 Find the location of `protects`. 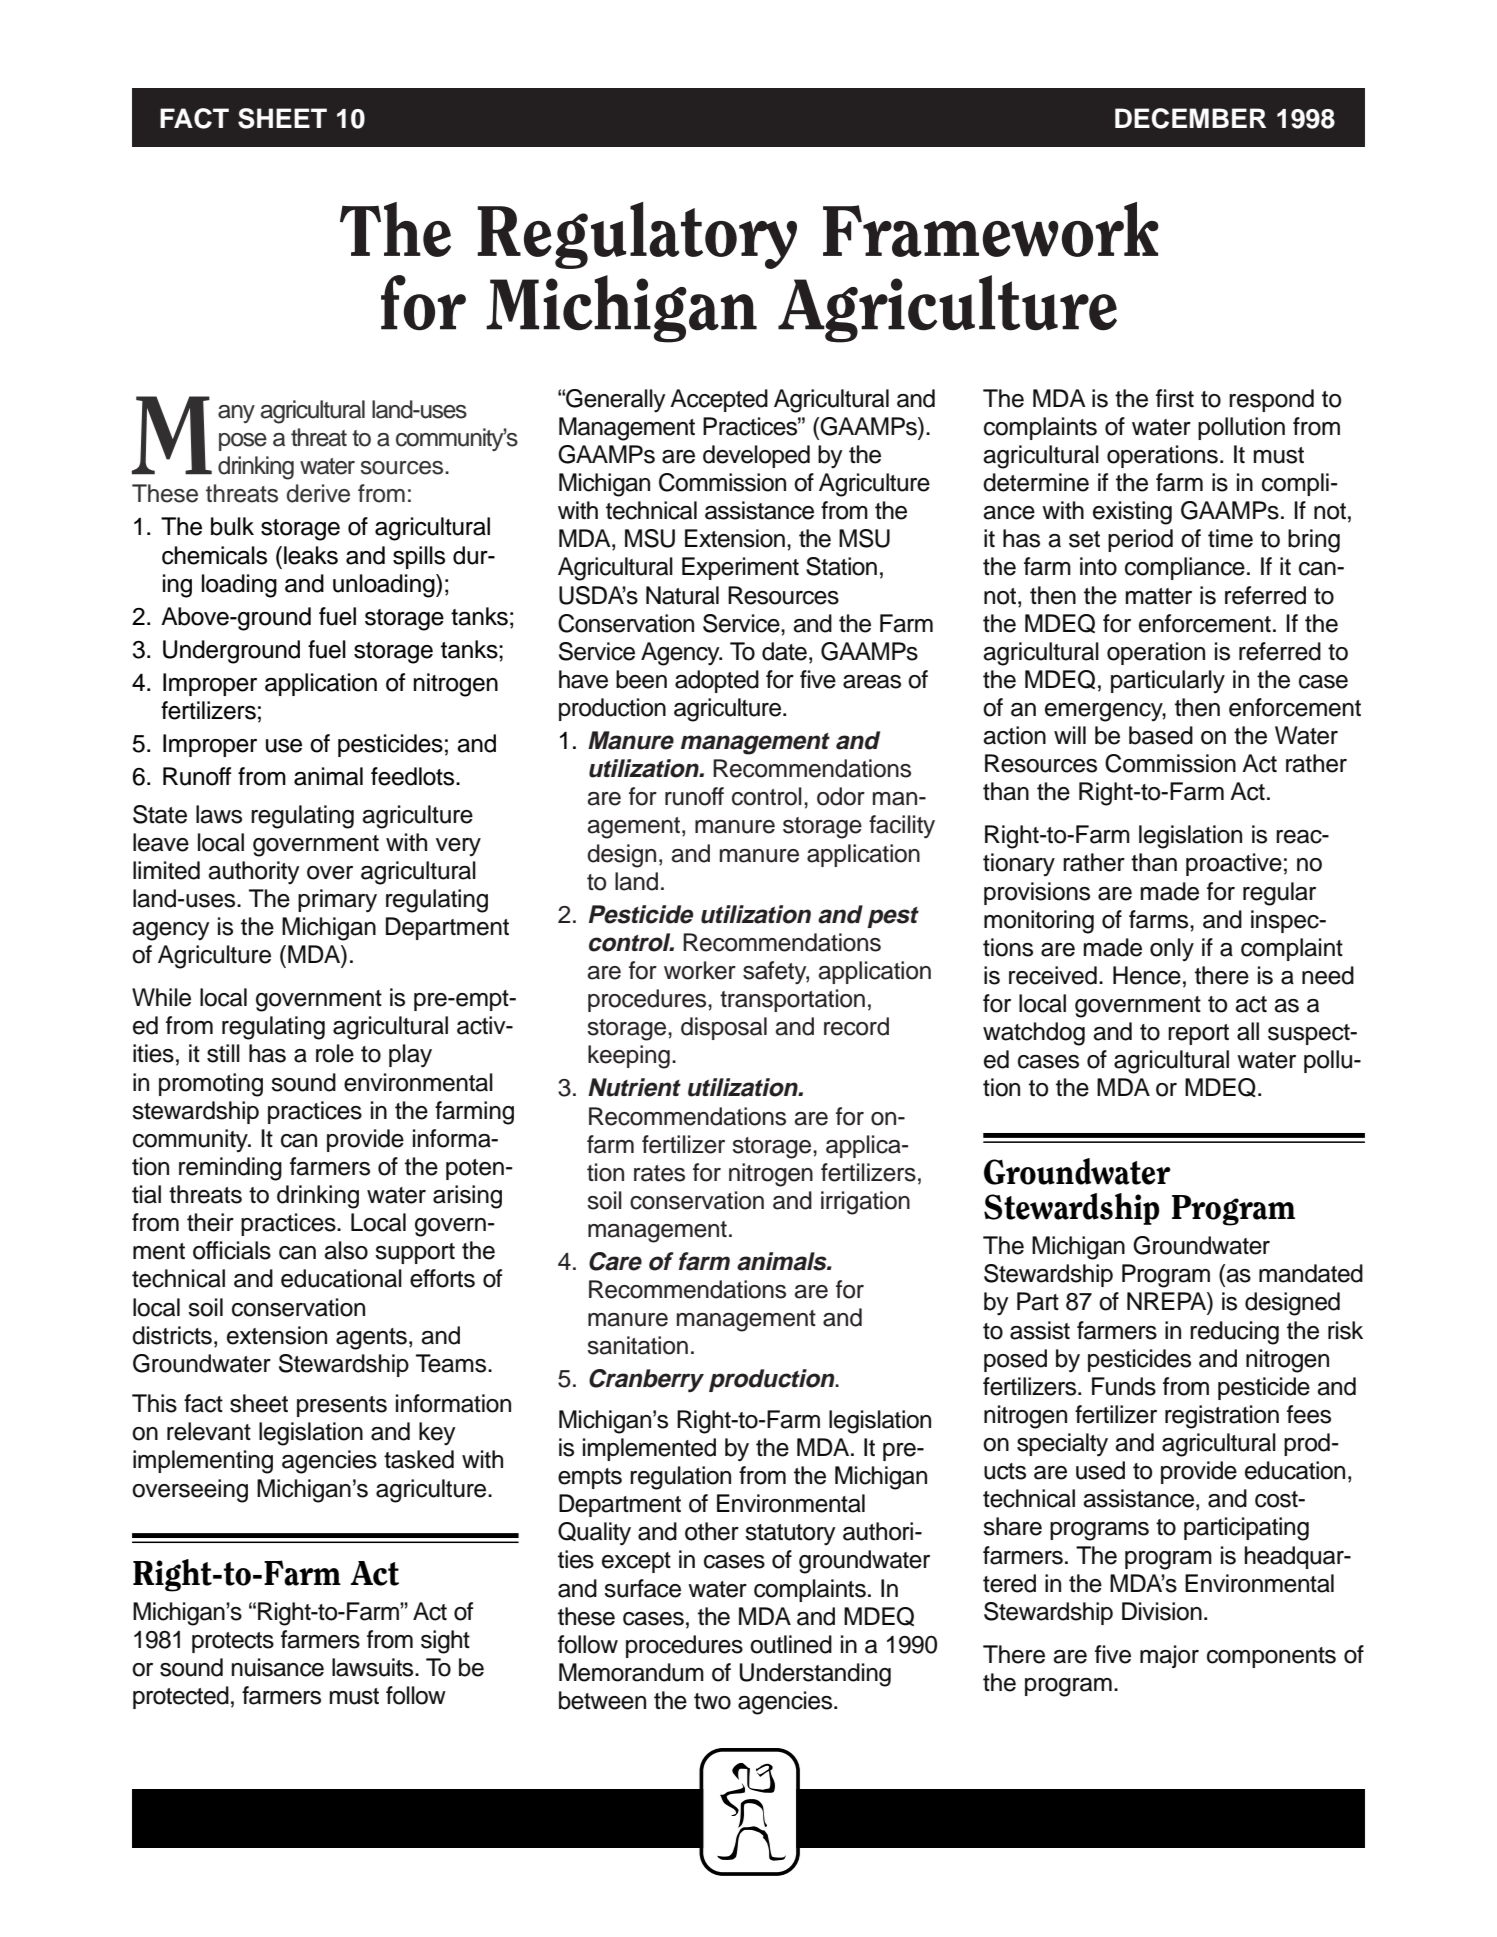

protects is located at coordinates (233, 1642).
